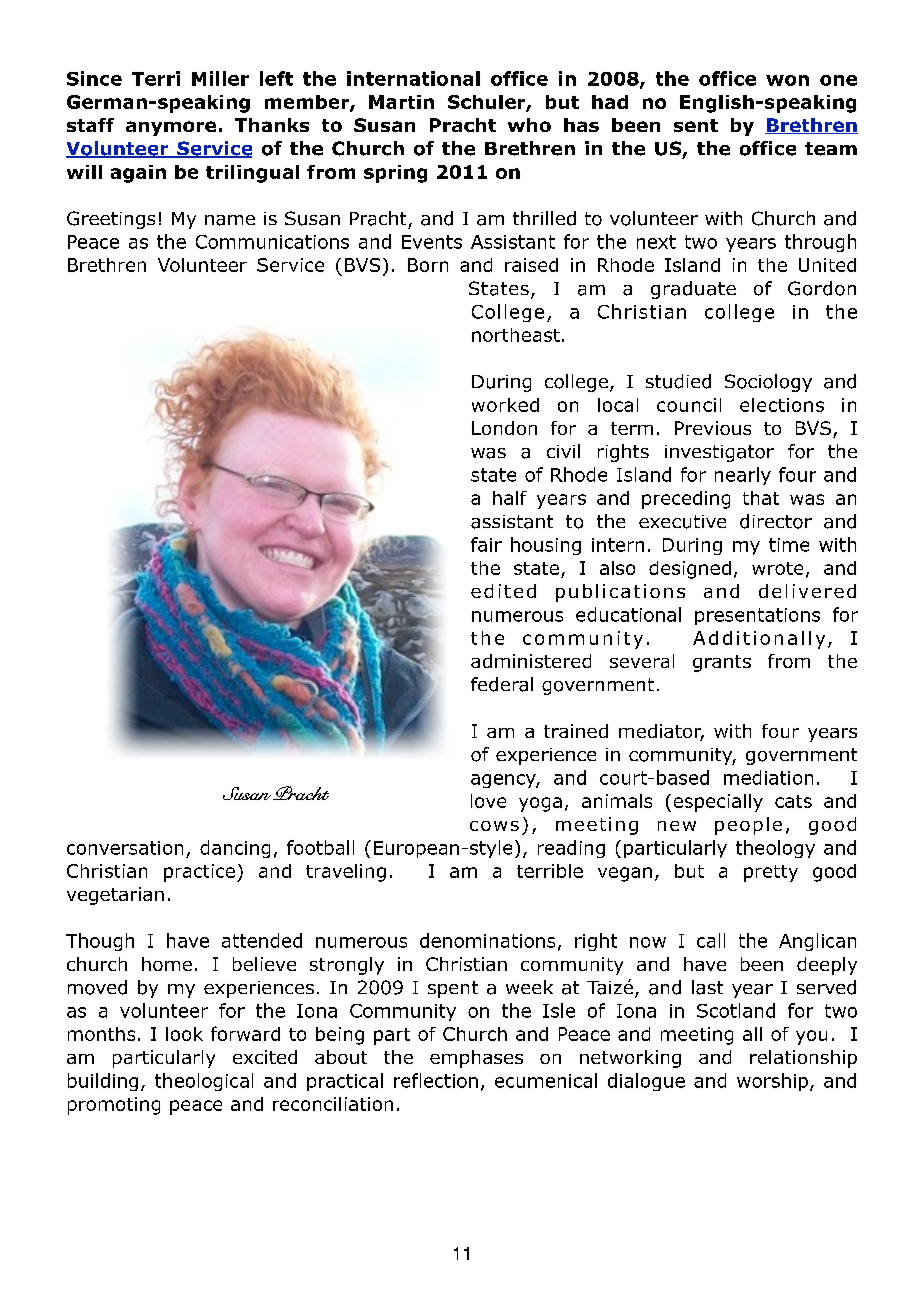 The height and width of the screenshot is (1308, 924). Describe the element at coordinates (171, 128) in the screenshot. I see `anymore` at that location.
